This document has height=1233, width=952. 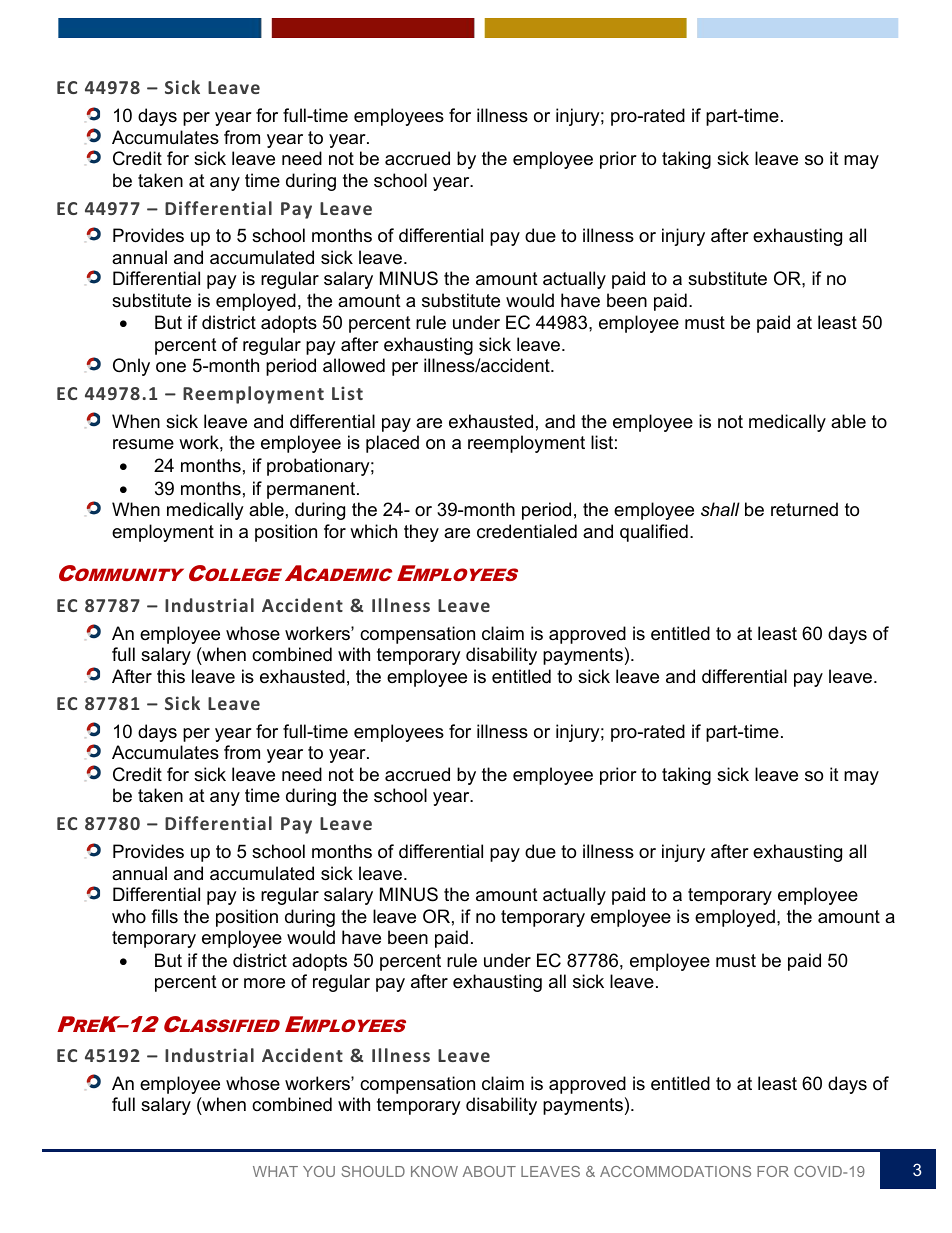 I want to click on returned, so click(x=804, y=509).
